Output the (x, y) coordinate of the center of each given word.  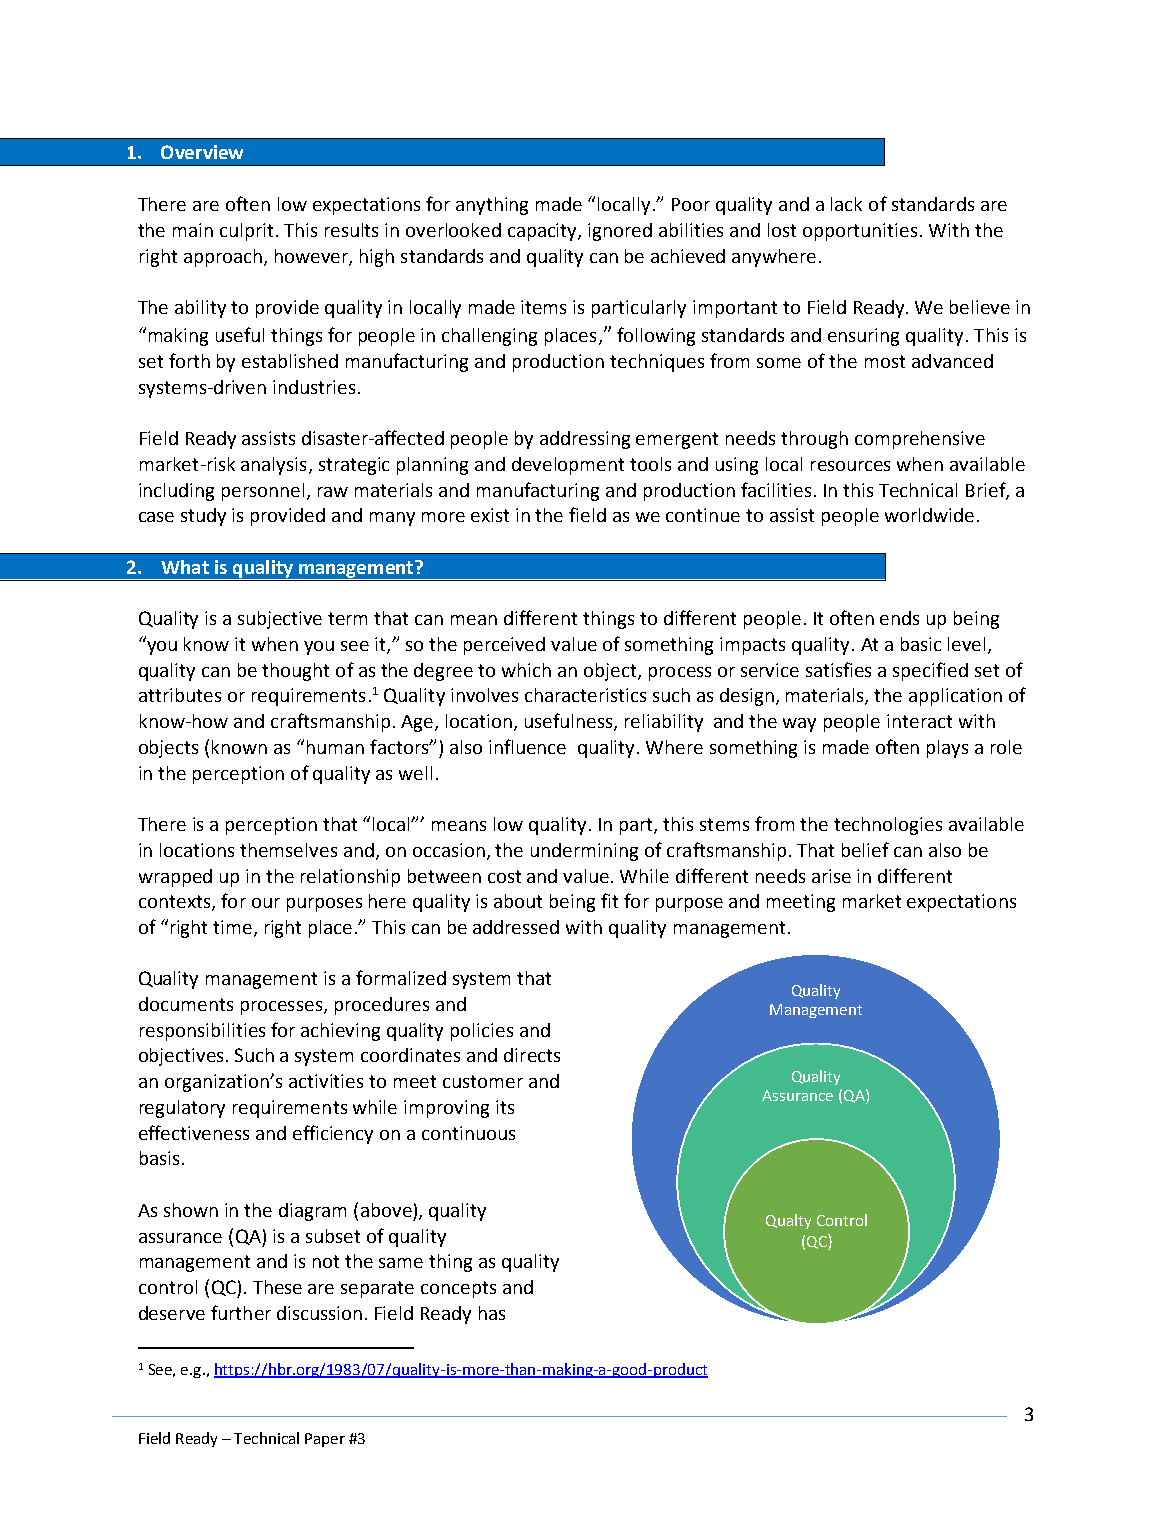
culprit (246, 232)
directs (532, 1055)
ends (899, 618)
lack (846, 204)
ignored (620, 232)
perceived (504, 646)
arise (831, 876)
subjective (280, 620)
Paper (325, 1440)
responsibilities (202, 1032)
